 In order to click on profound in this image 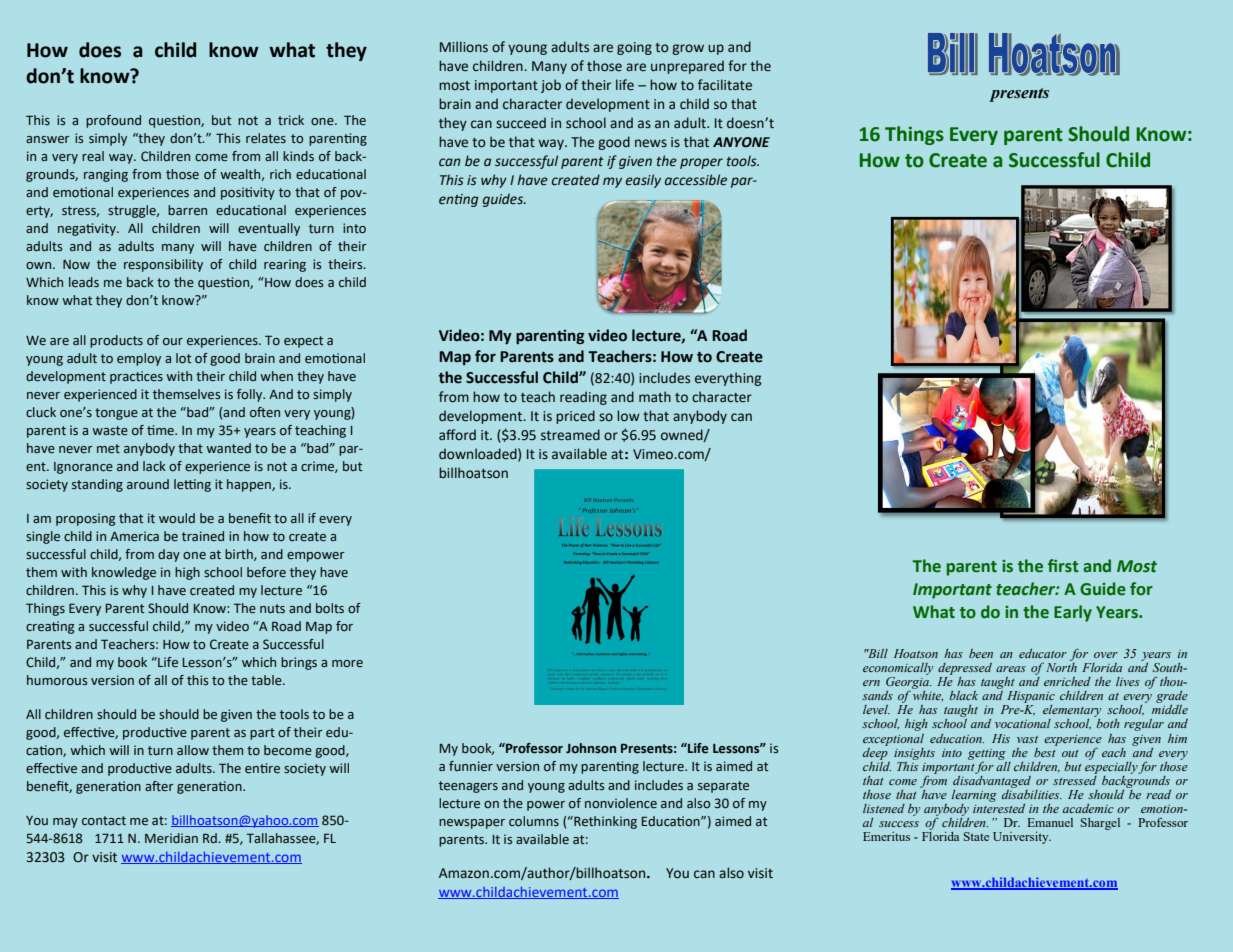, I will do `click(113, 121)`.
